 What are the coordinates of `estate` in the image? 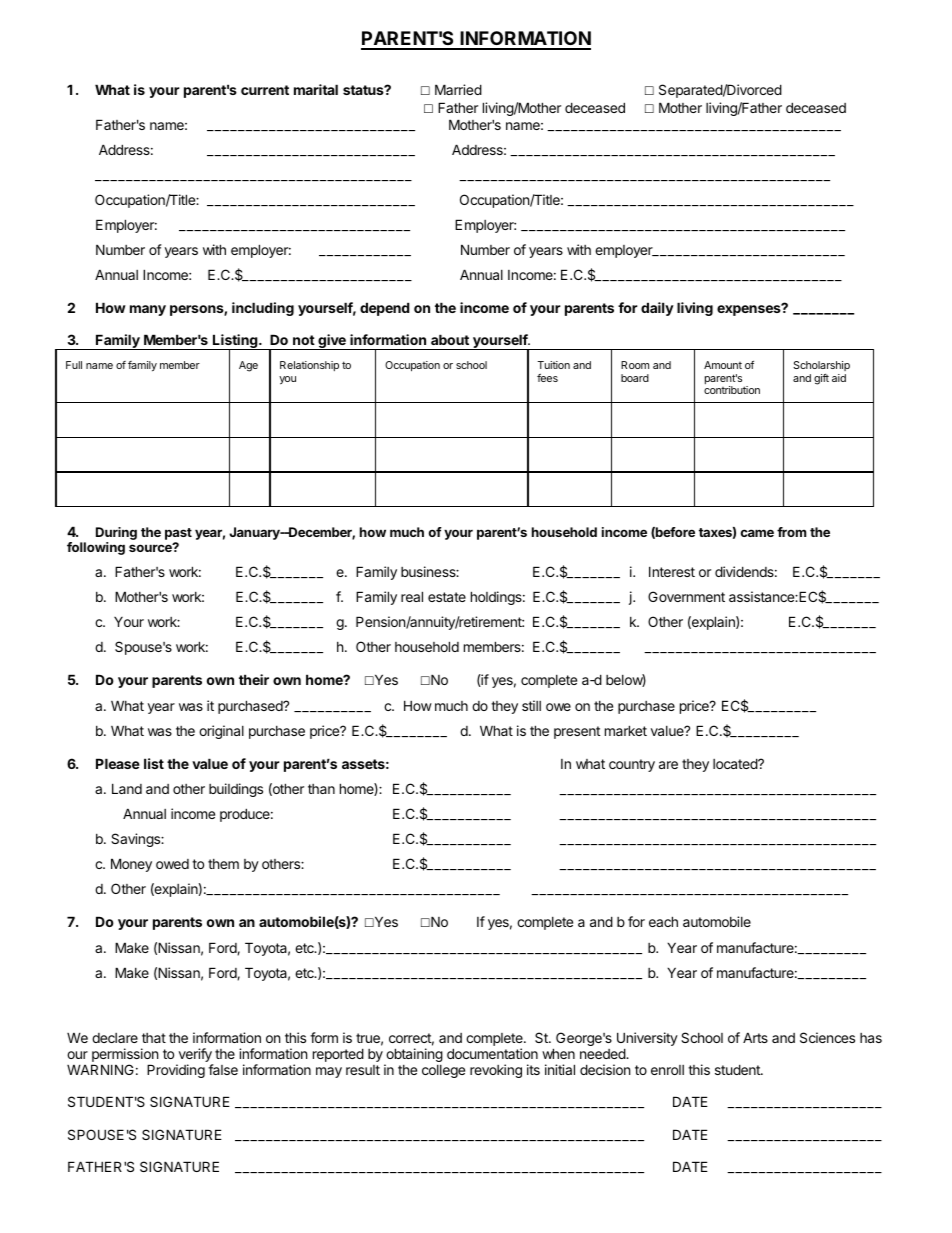 It's located at (447, 597).
